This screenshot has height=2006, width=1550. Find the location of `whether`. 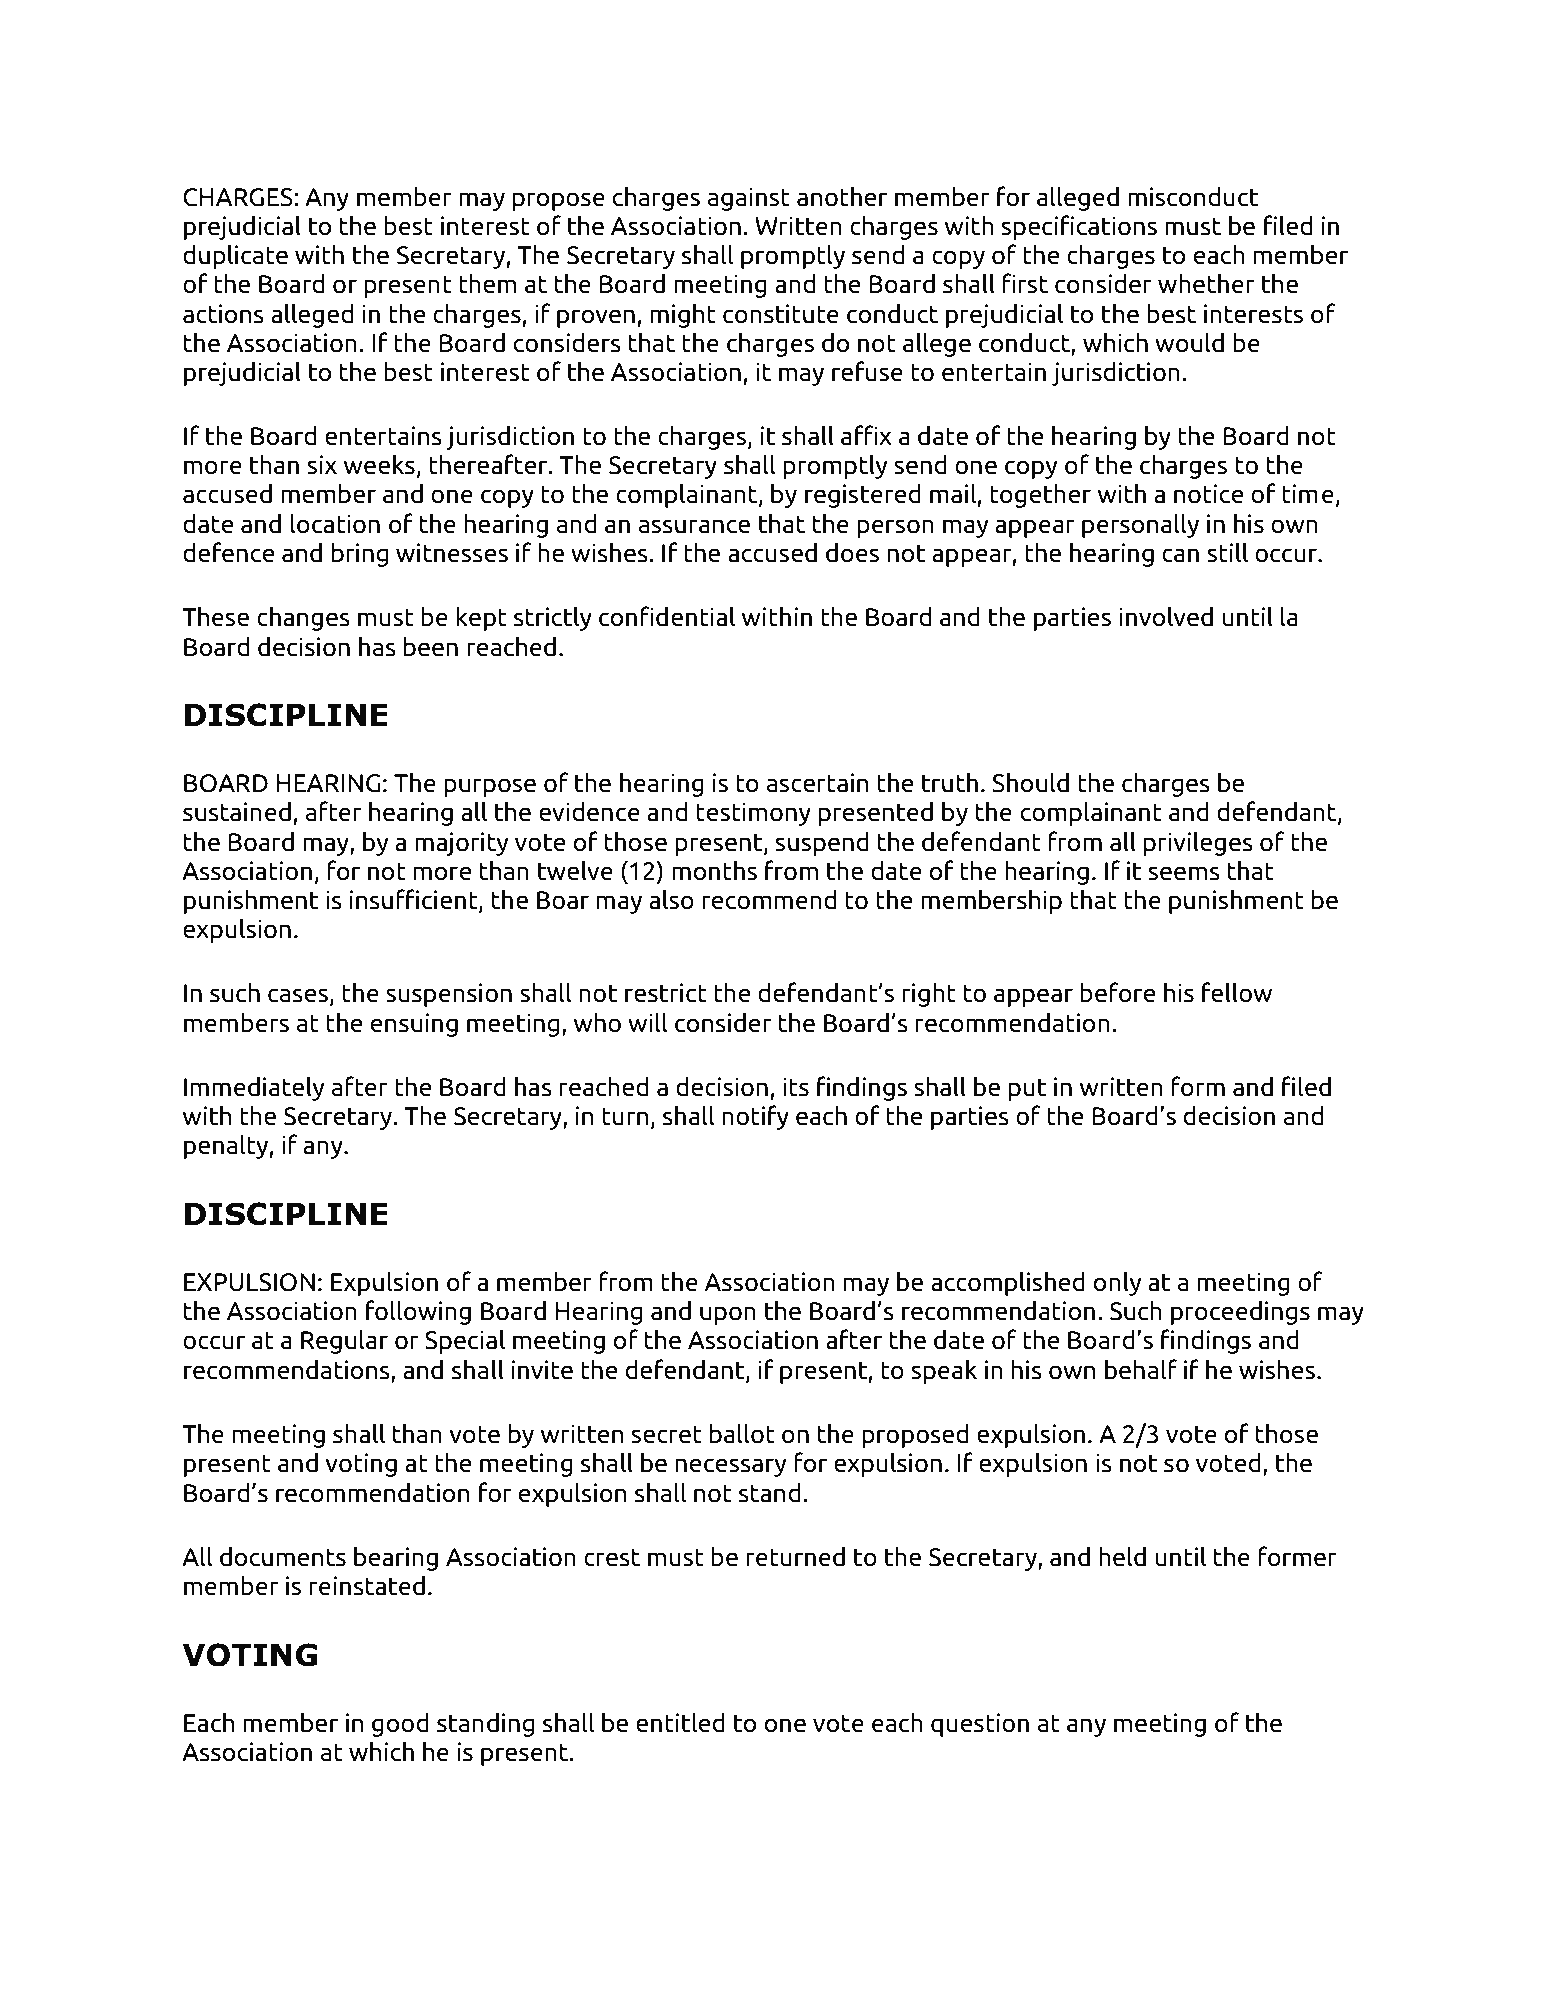

whether is located at coordinates (1206, 283).
